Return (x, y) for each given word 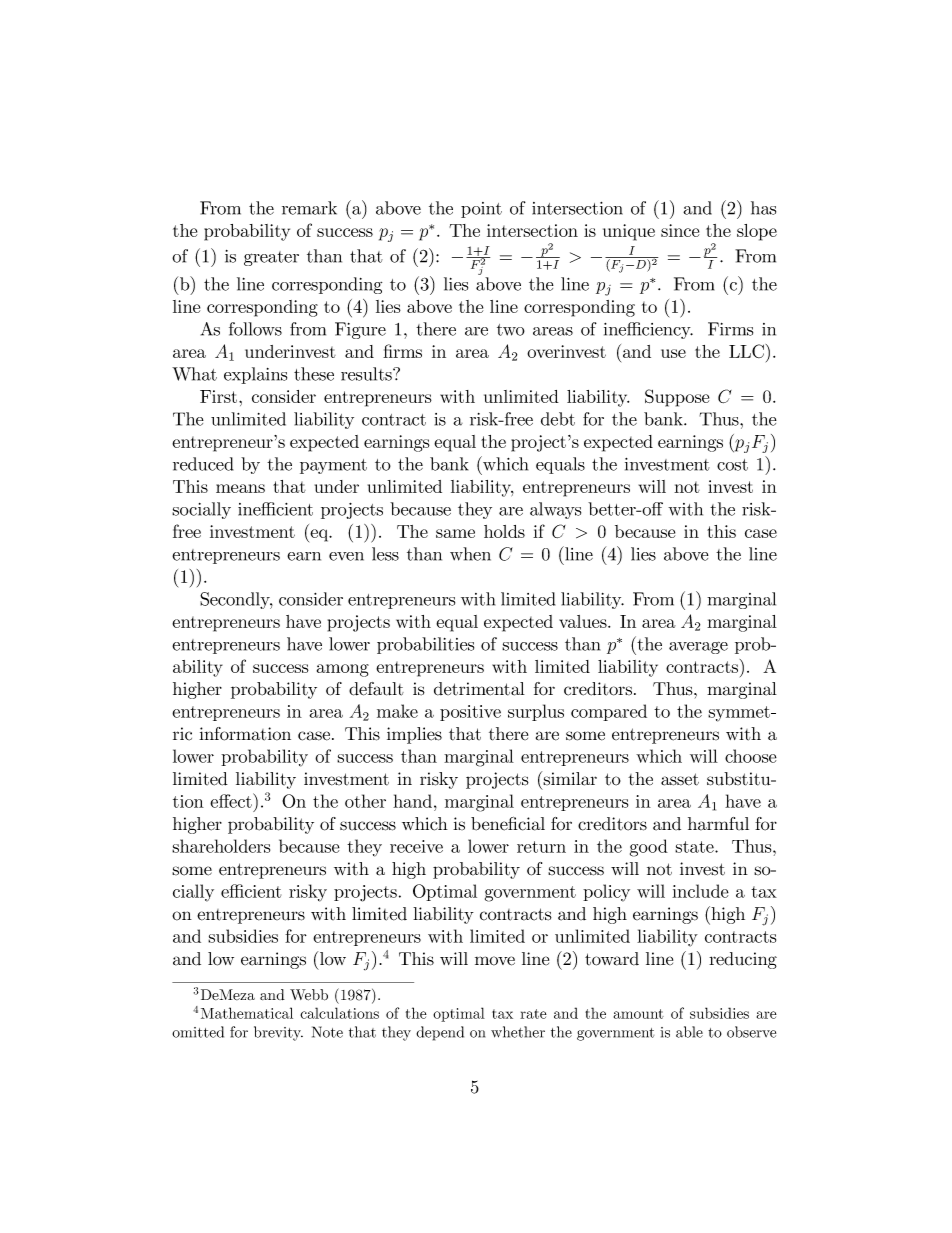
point (481, 210)
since (680, 230)
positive (470, 713)
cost (732, 465)
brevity (278, 1033)
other (365, 801)
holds (504, 531)
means (240, 488)
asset (680, 779)
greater (271, 258)
